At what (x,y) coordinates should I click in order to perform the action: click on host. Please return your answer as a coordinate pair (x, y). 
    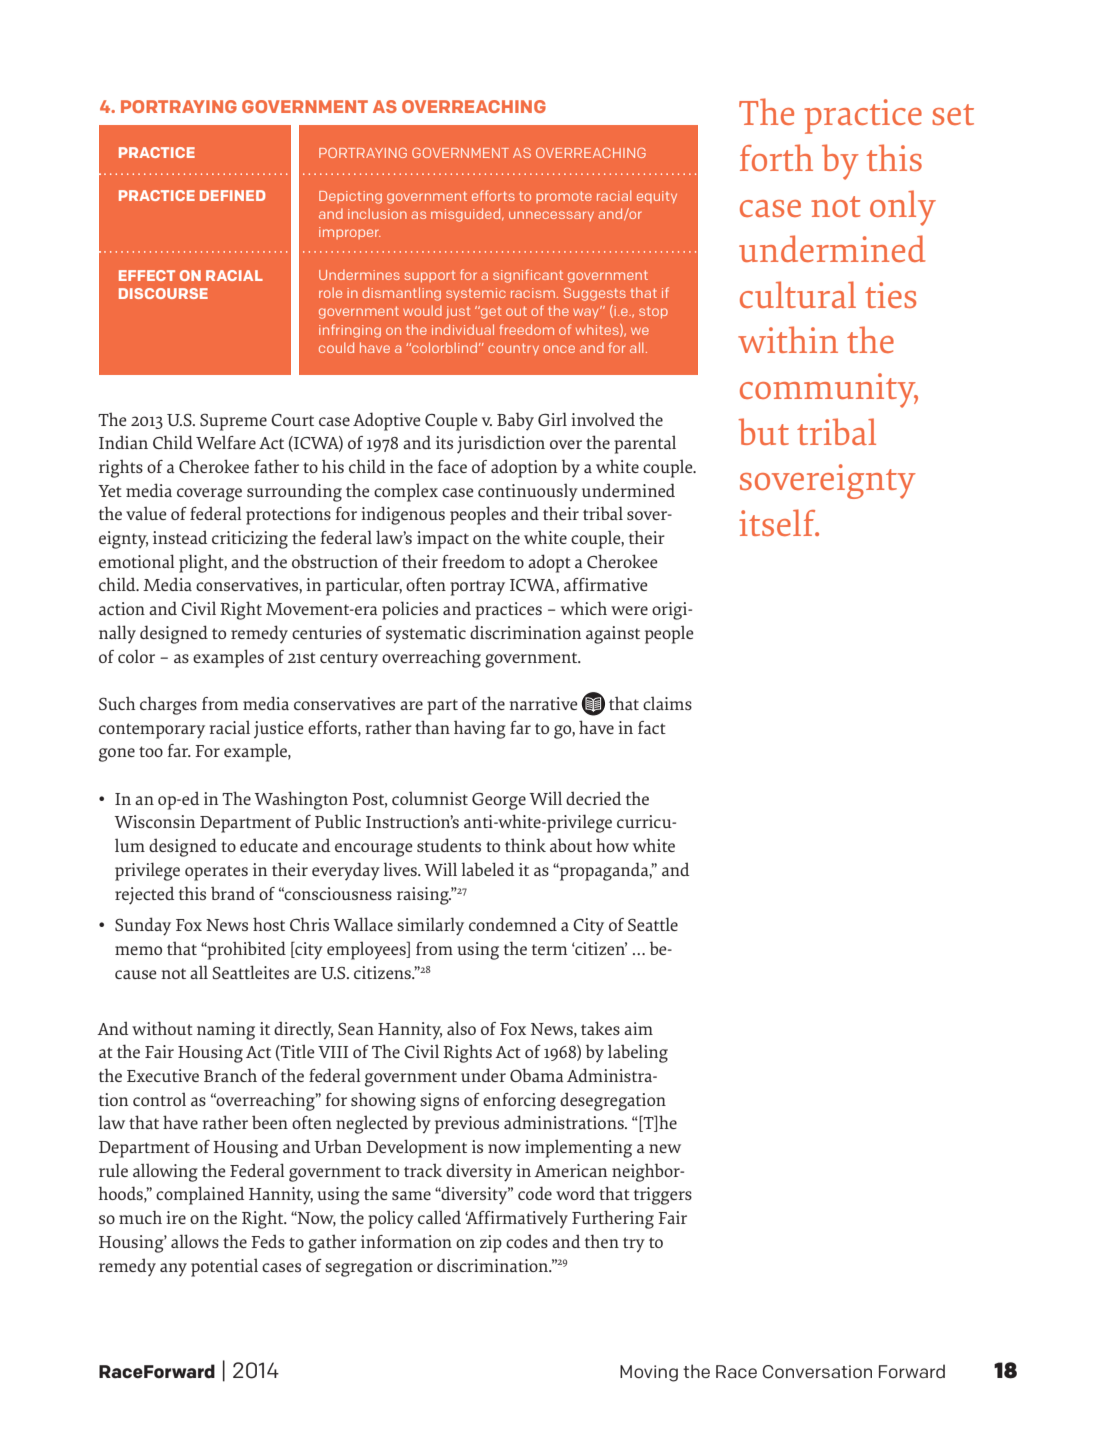
    Looking at the image, I should click on (269, 924).
